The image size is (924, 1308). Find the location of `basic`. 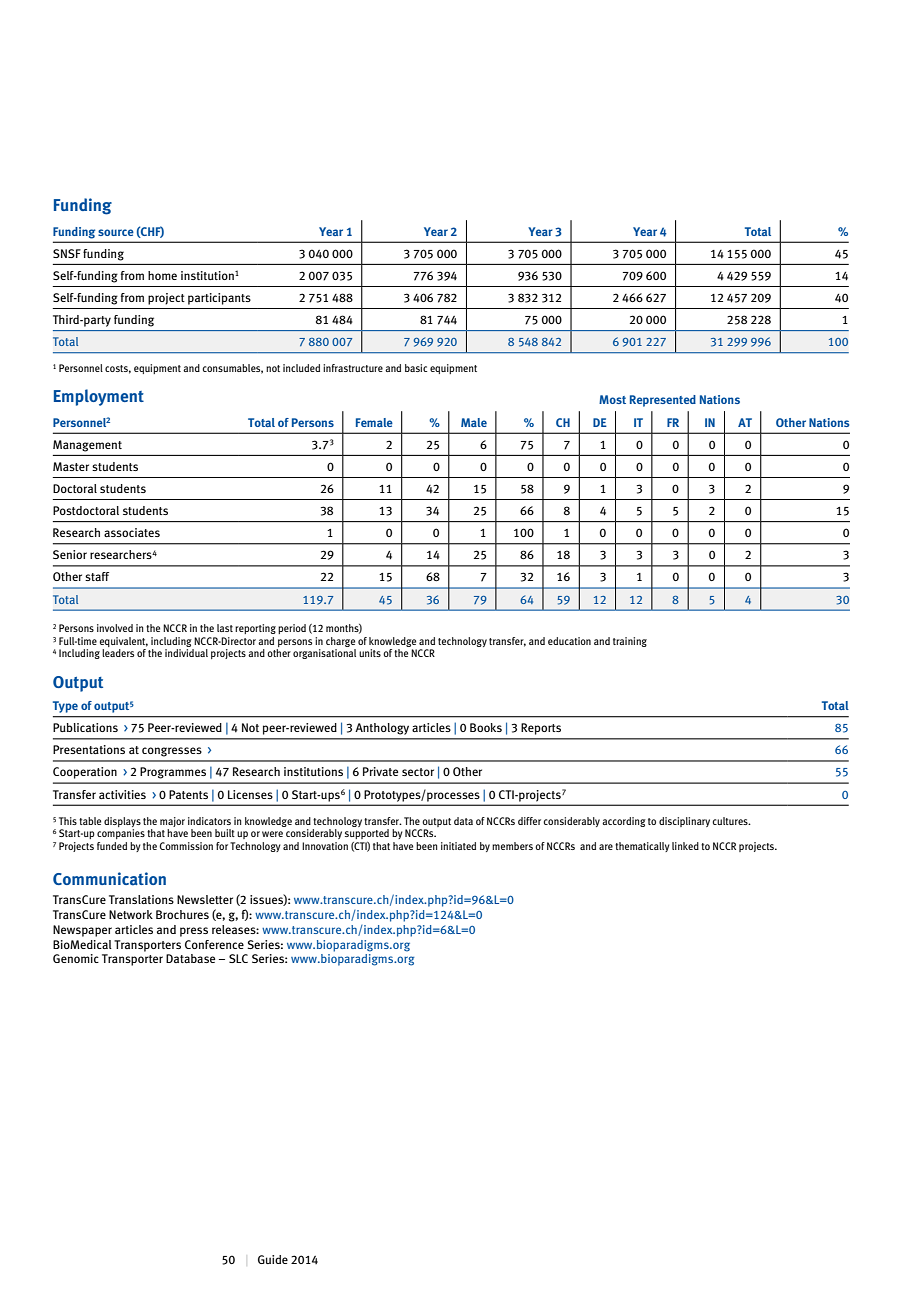

basic is located at coordinates (416, 368).
